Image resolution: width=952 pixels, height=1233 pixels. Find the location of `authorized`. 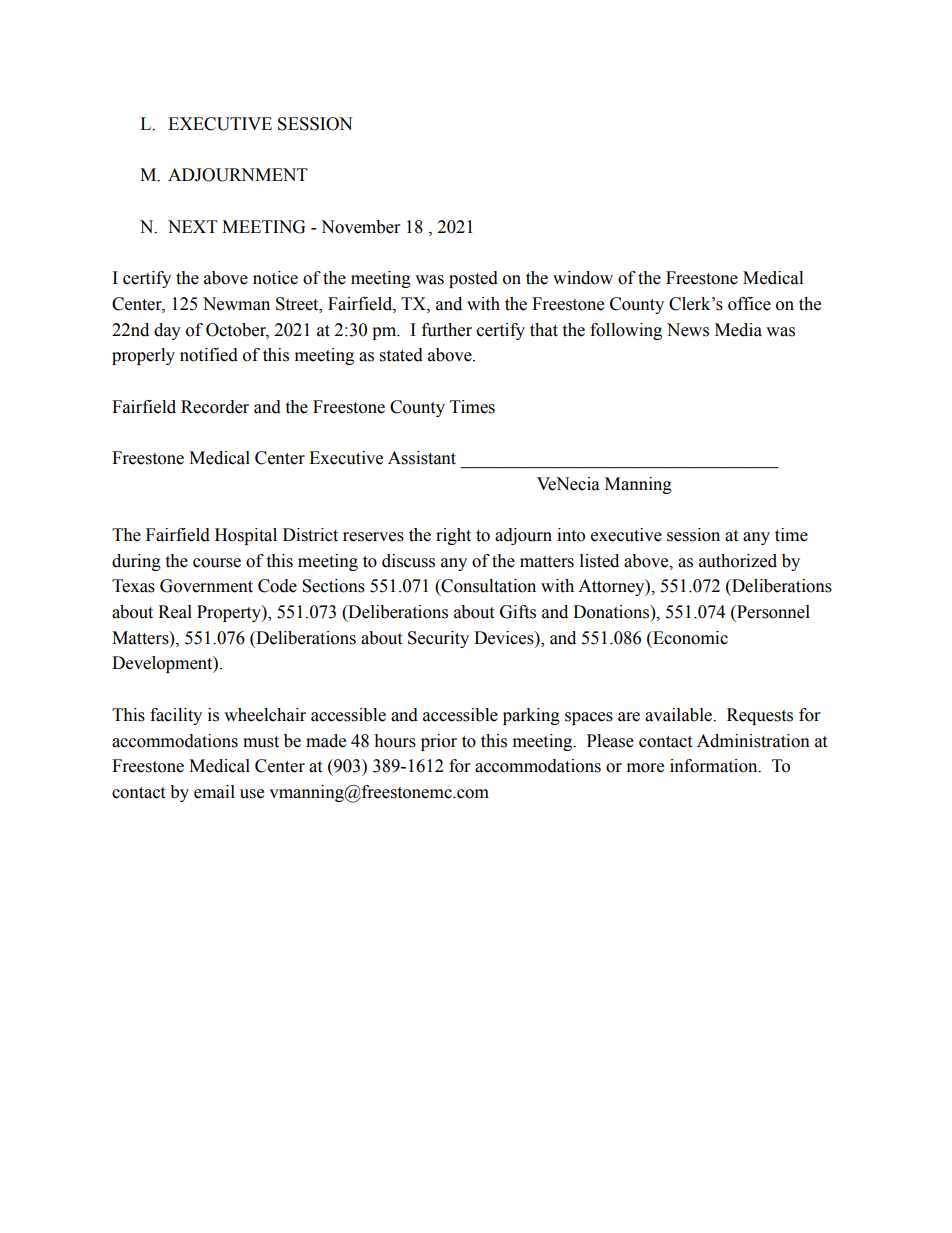

authorized is located at coordinates (738, 561).
